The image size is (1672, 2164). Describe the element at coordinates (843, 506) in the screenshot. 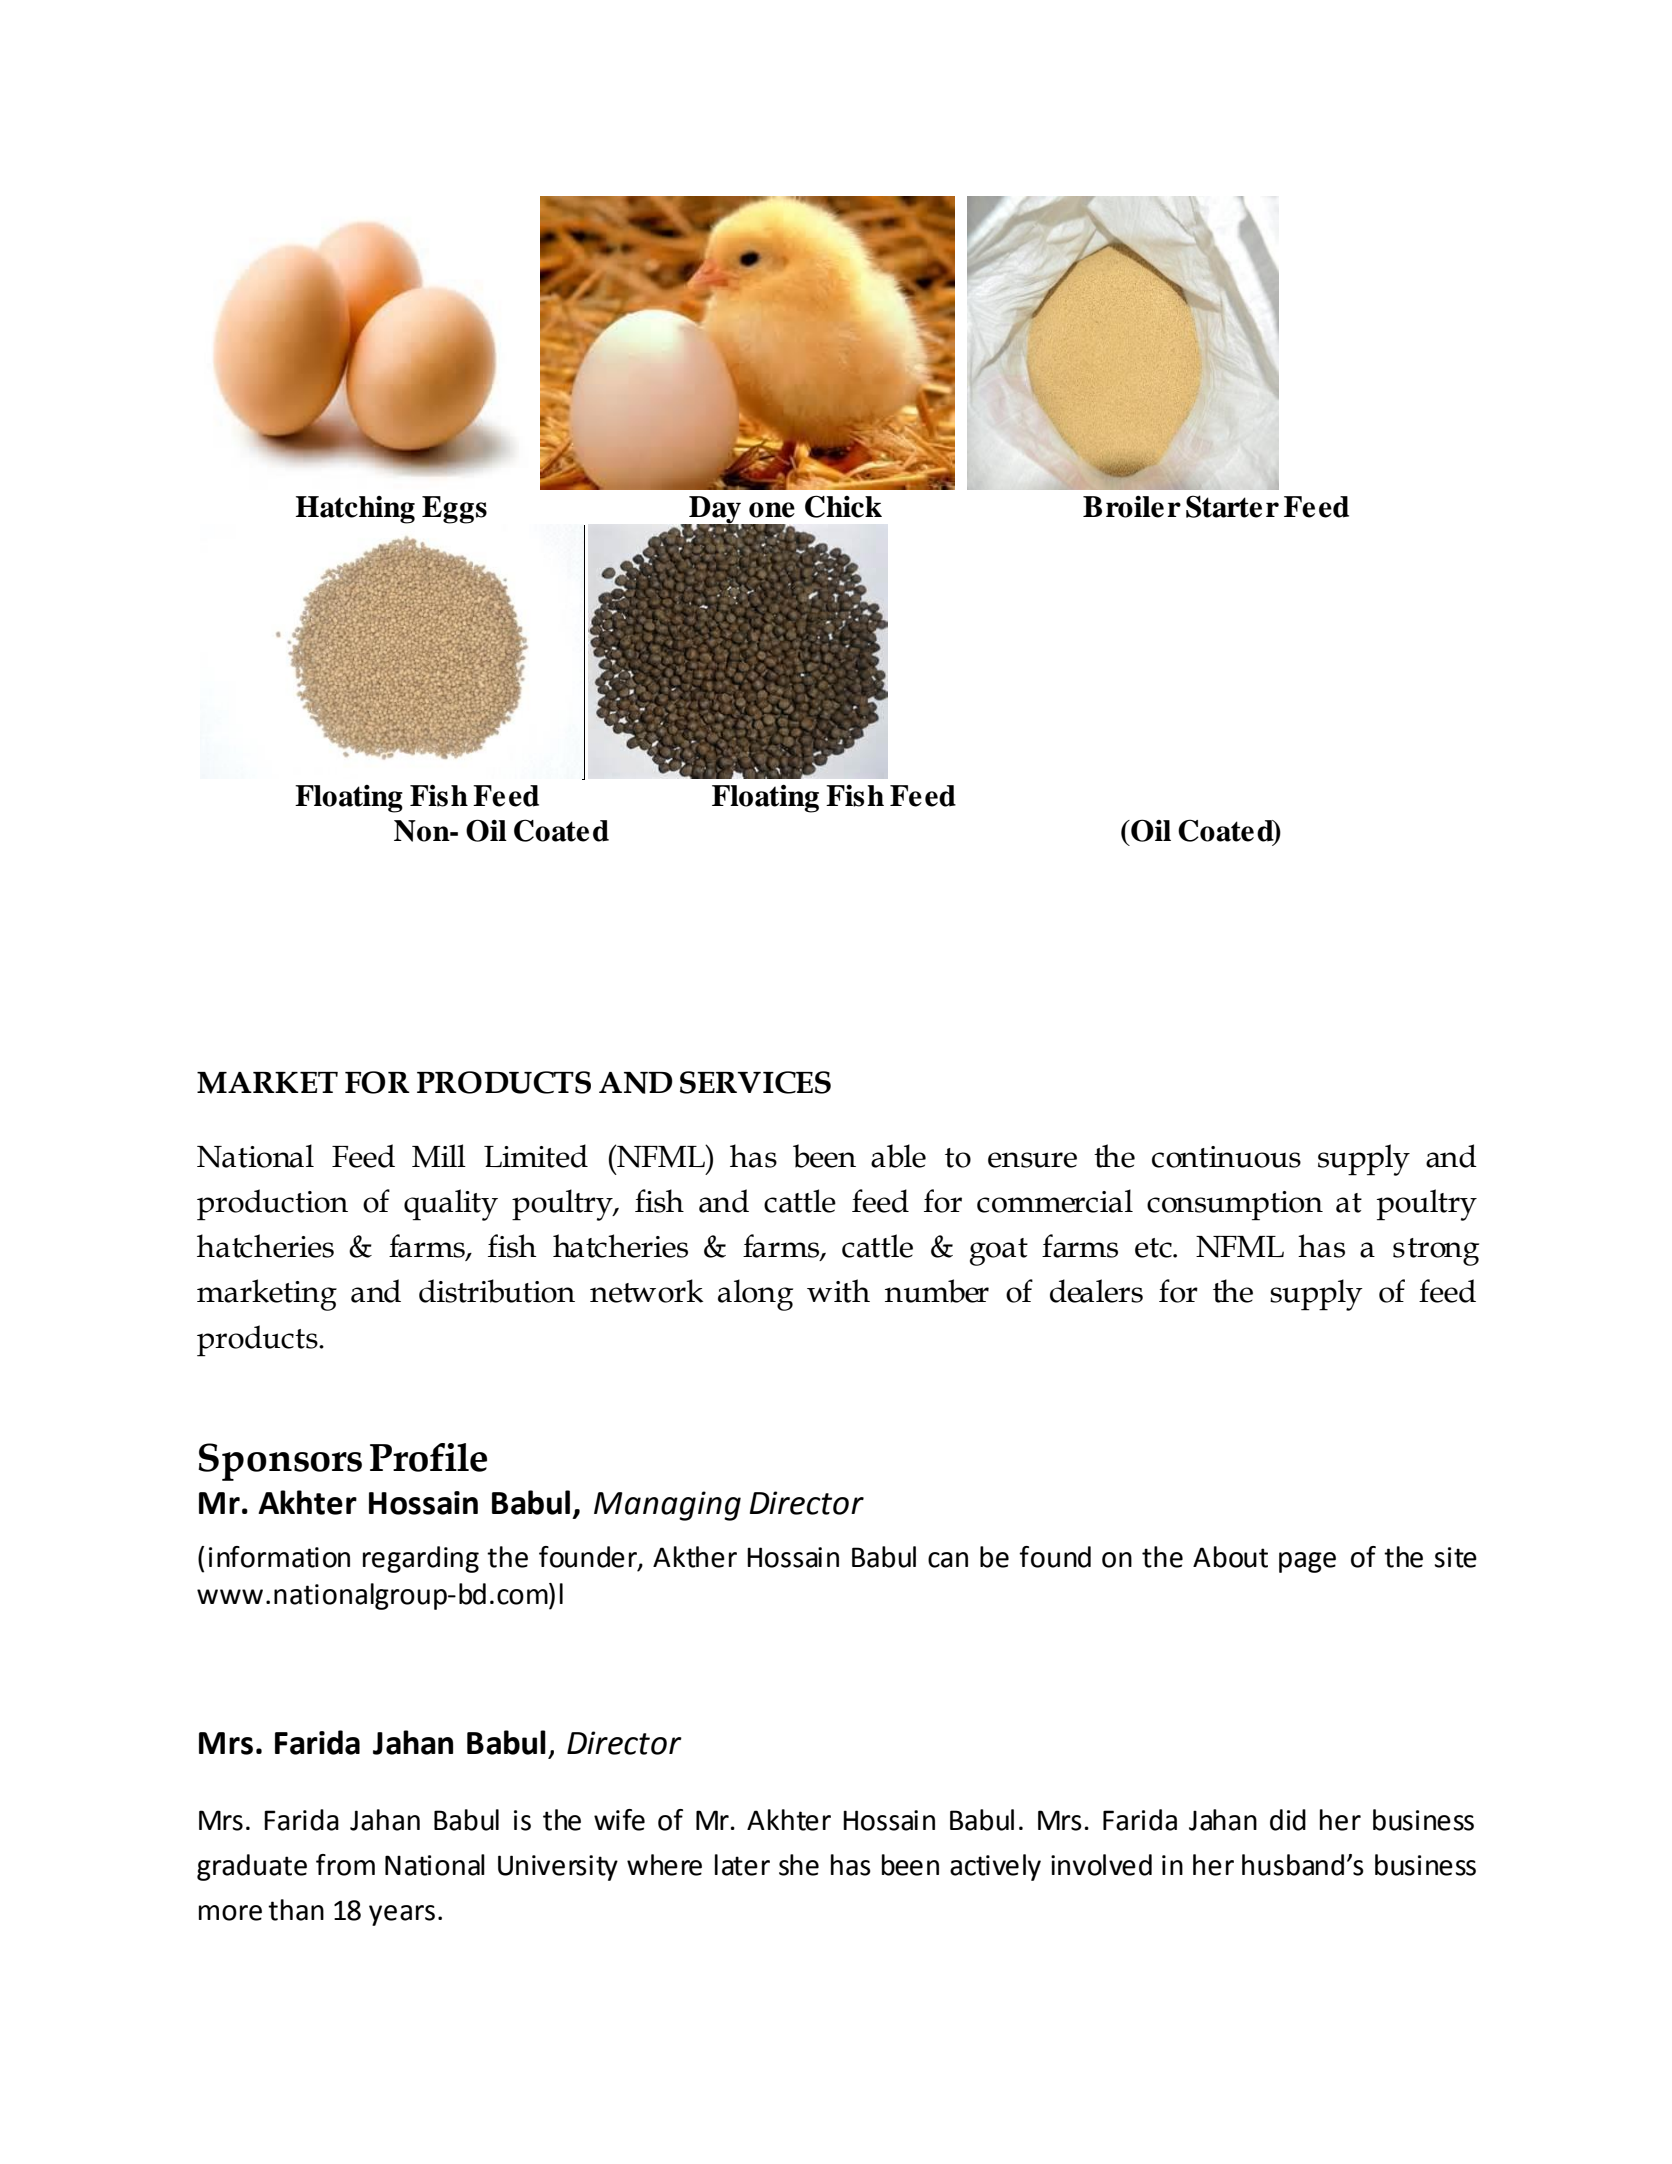

I see `Chick` at that location.
